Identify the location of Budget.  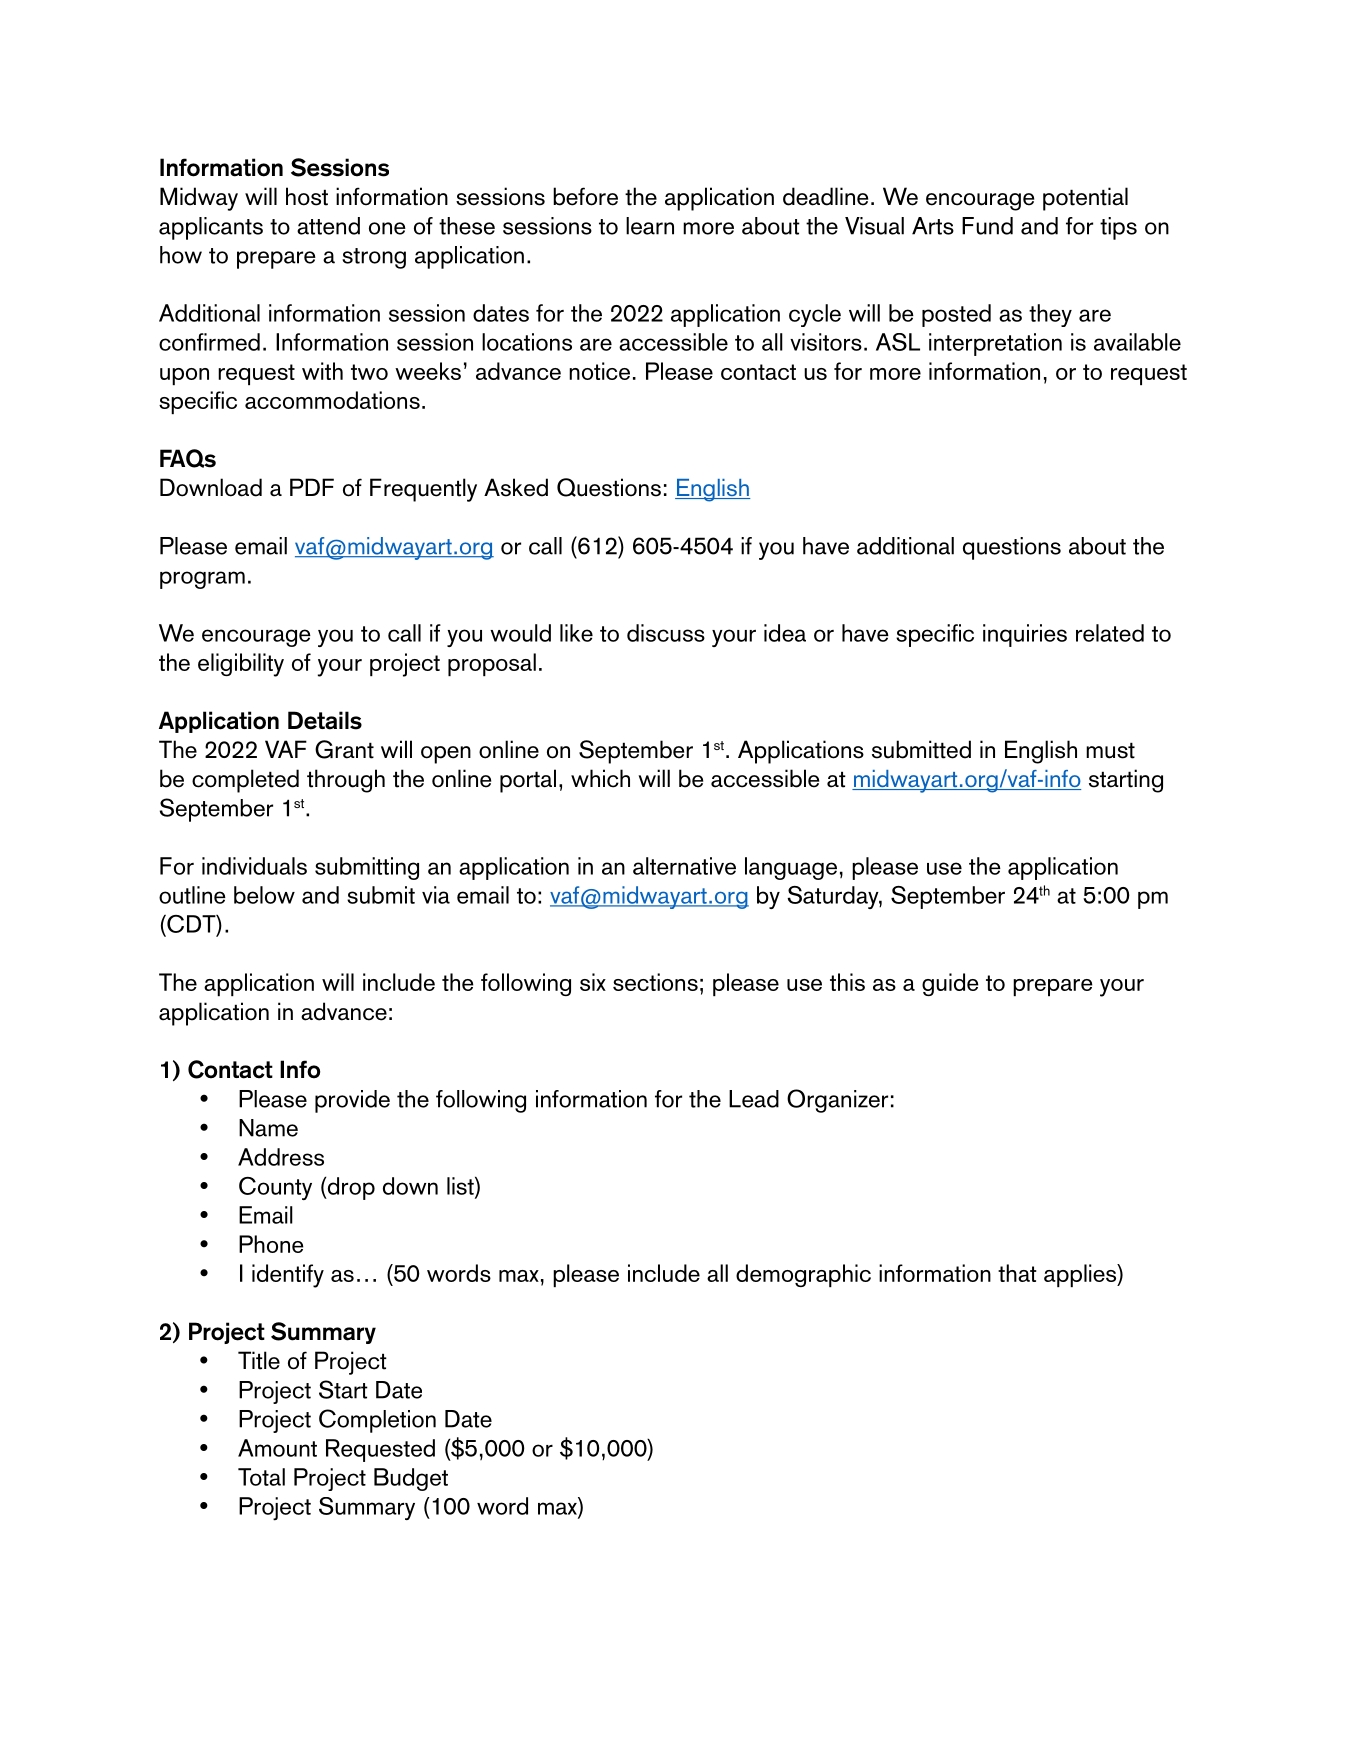
(411, 1479).
